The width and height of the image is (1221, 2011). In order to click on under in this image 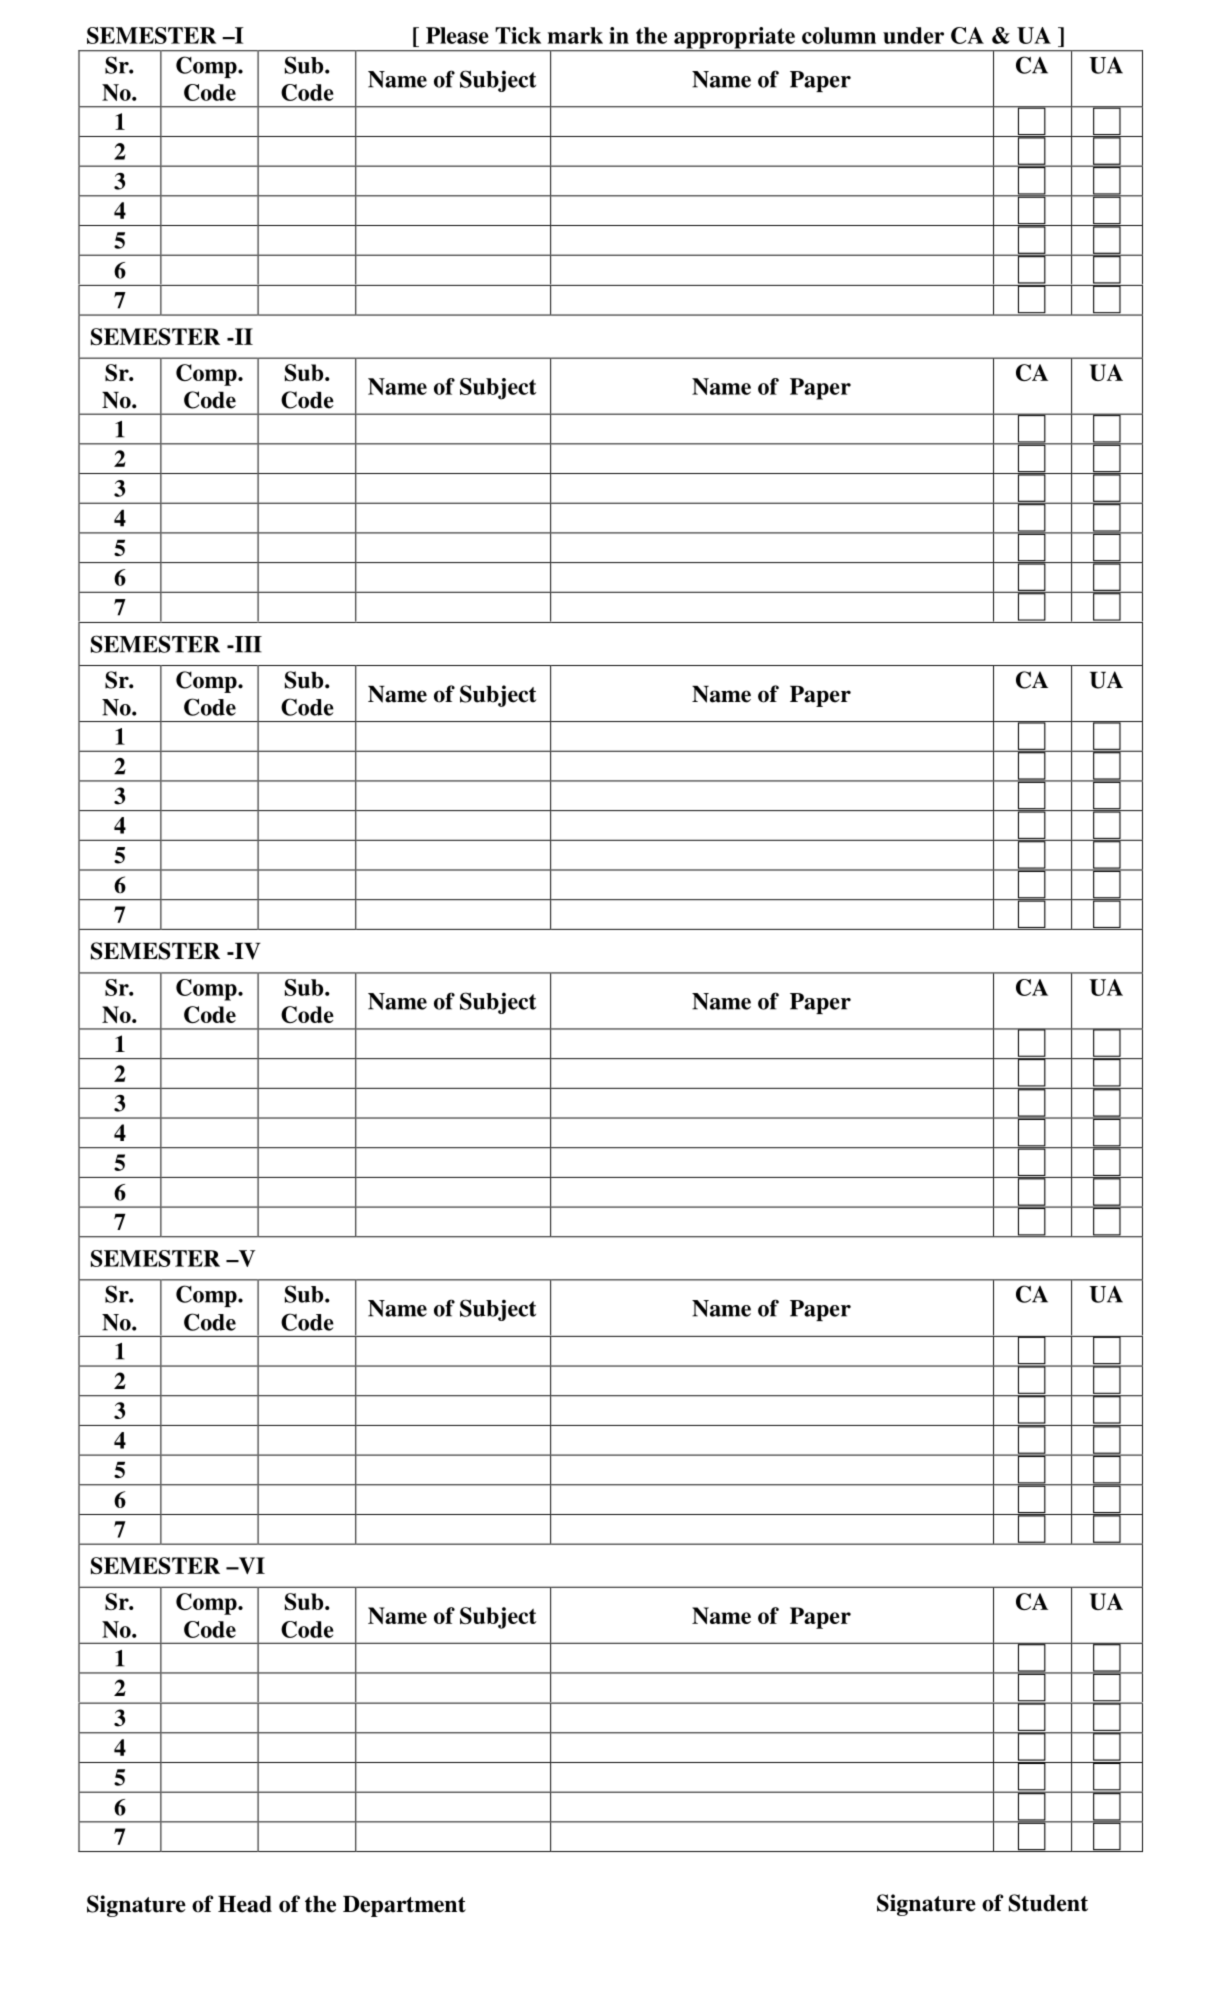, I will do `click(913, 35)`.
